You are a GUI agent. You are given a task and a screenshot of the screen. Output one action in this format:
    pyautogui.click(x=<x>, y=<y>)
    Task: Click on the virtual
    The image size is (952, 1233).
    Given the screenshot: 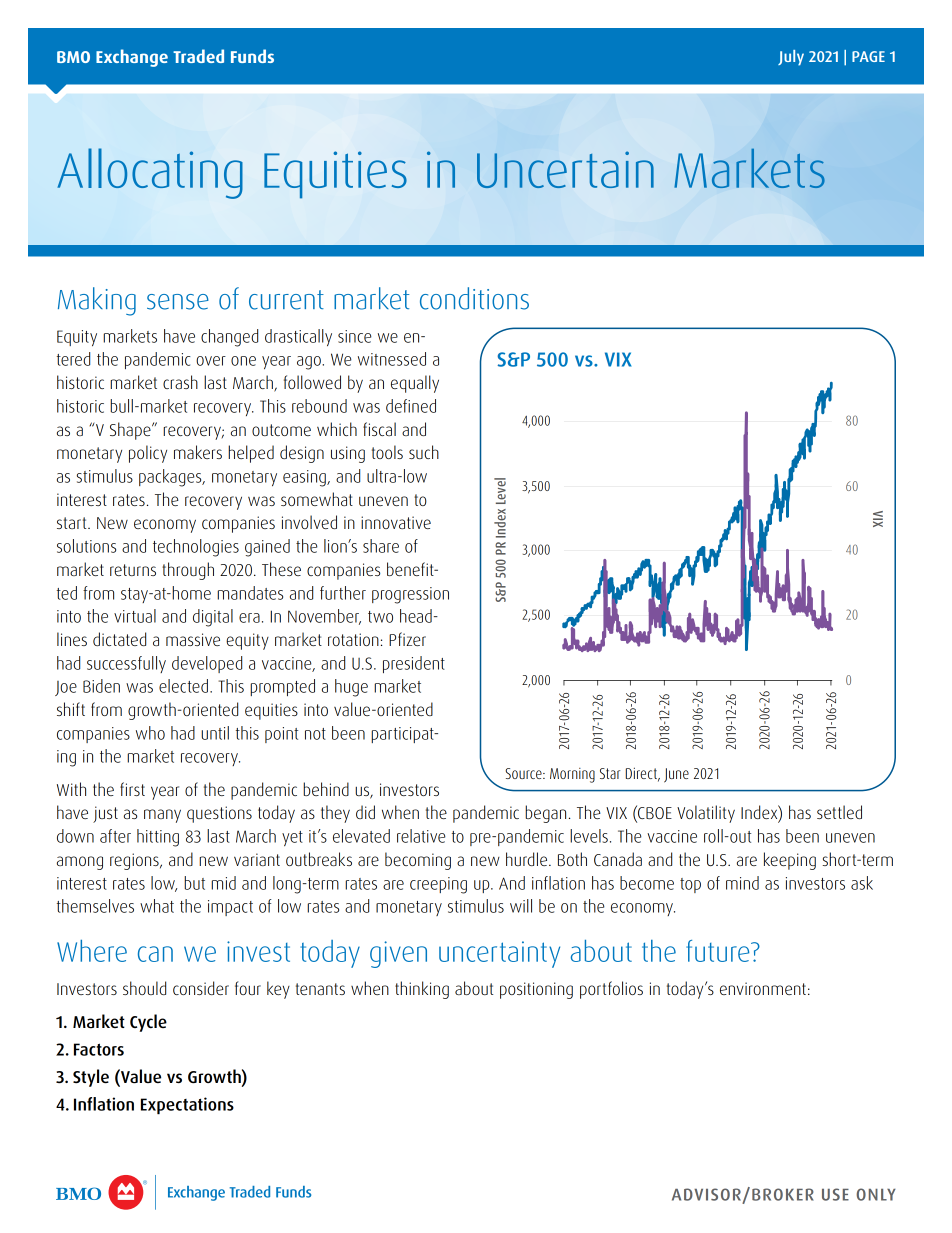 What is the action you would take?
    pyautogui.click(x=135, y=616)
